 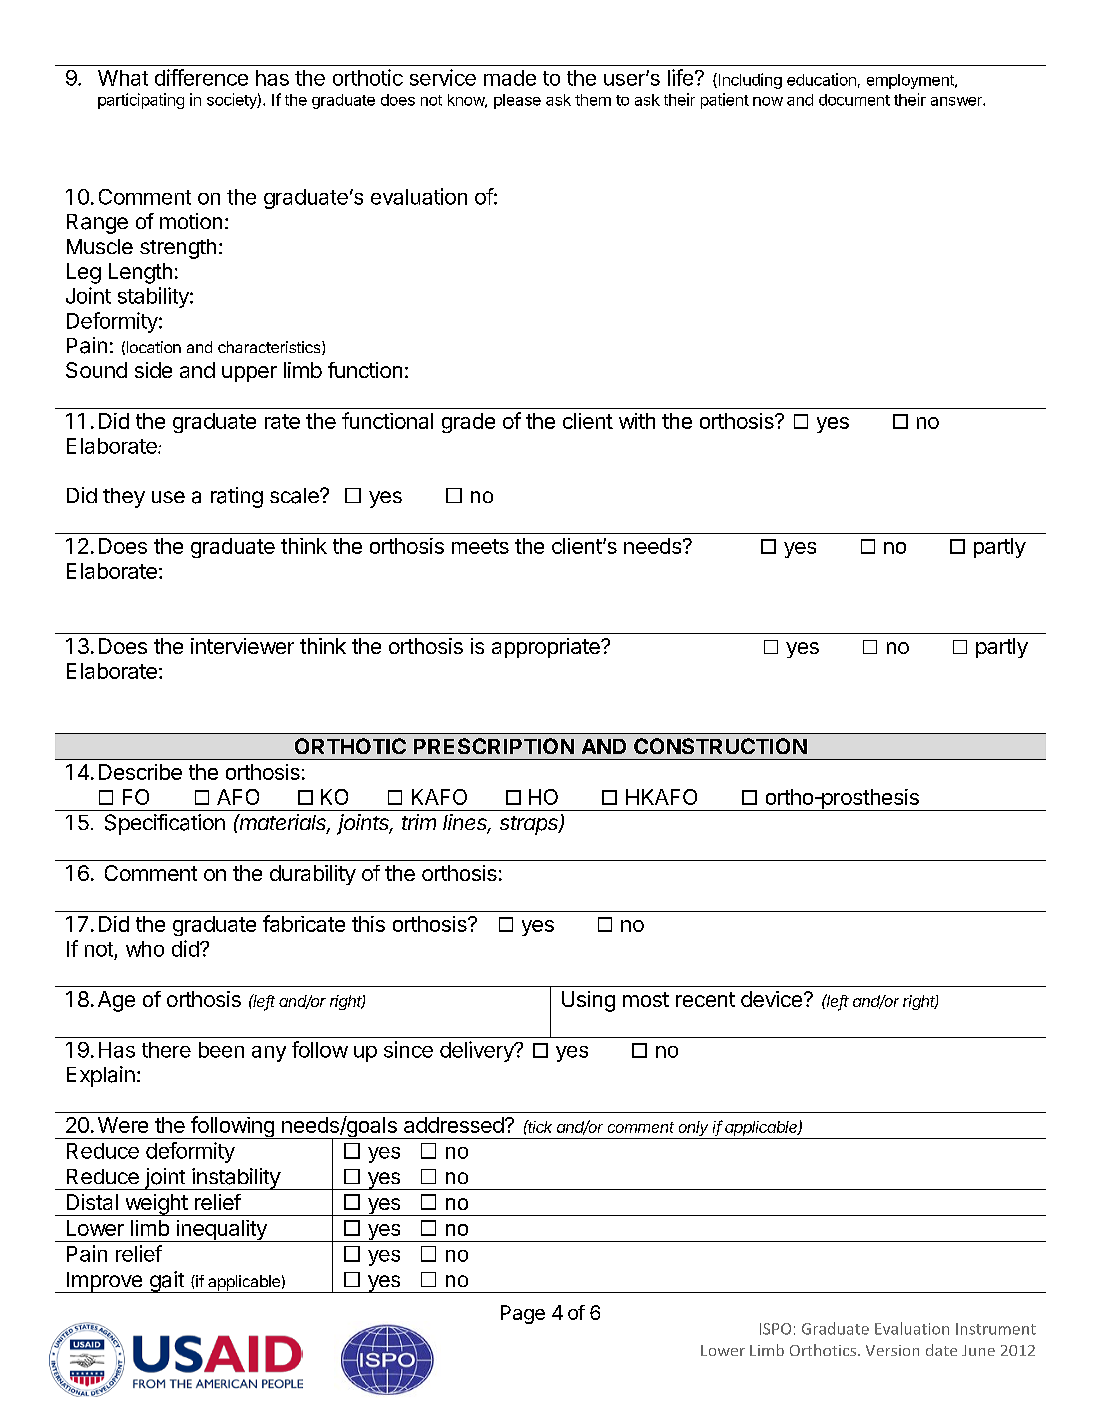 What do you see at coordinates (166, 1282) in the page?
I see `gait` at bounding box center [166, 1282].
